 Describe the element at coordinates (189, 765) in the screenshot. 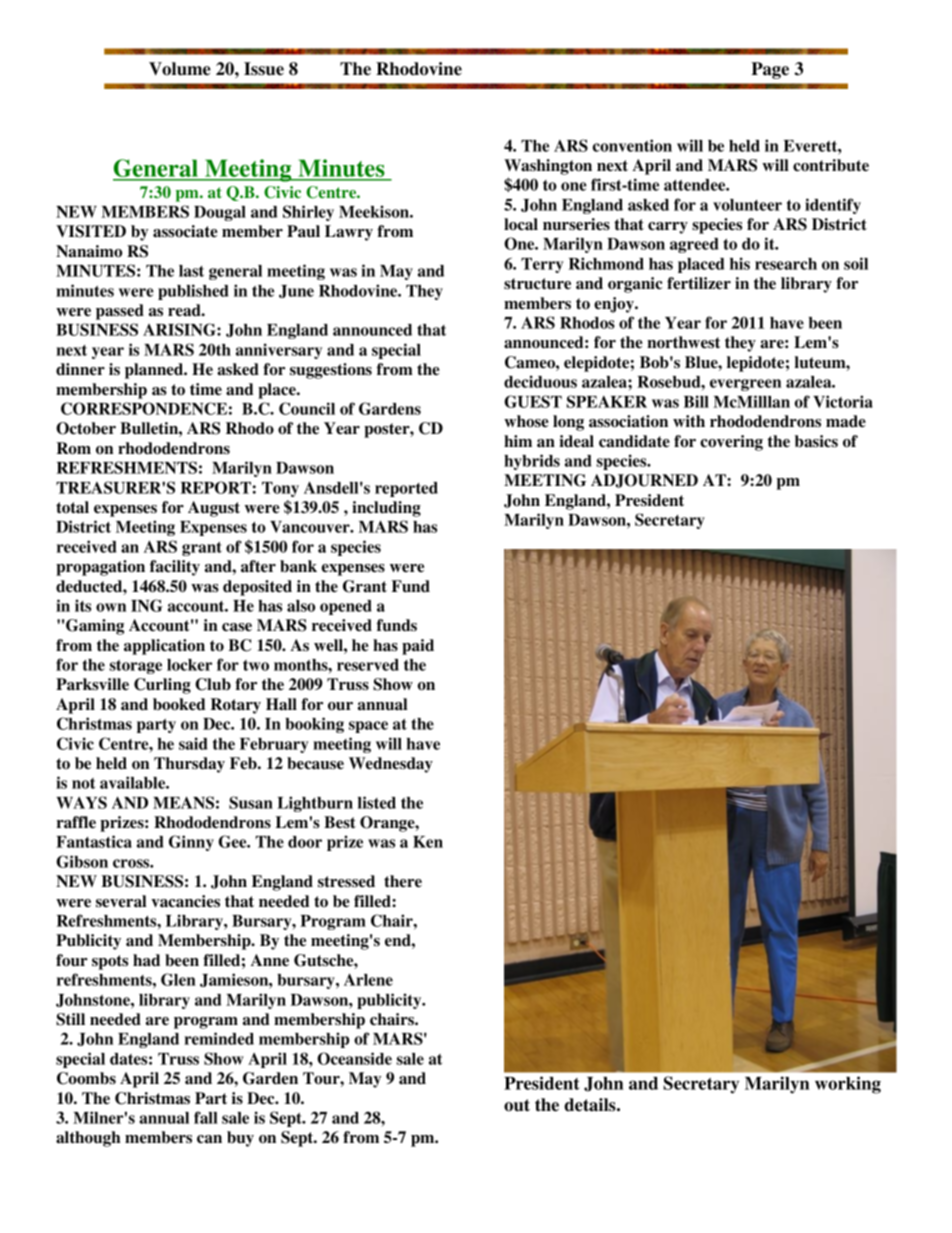

I see `Thursday` at that location.
